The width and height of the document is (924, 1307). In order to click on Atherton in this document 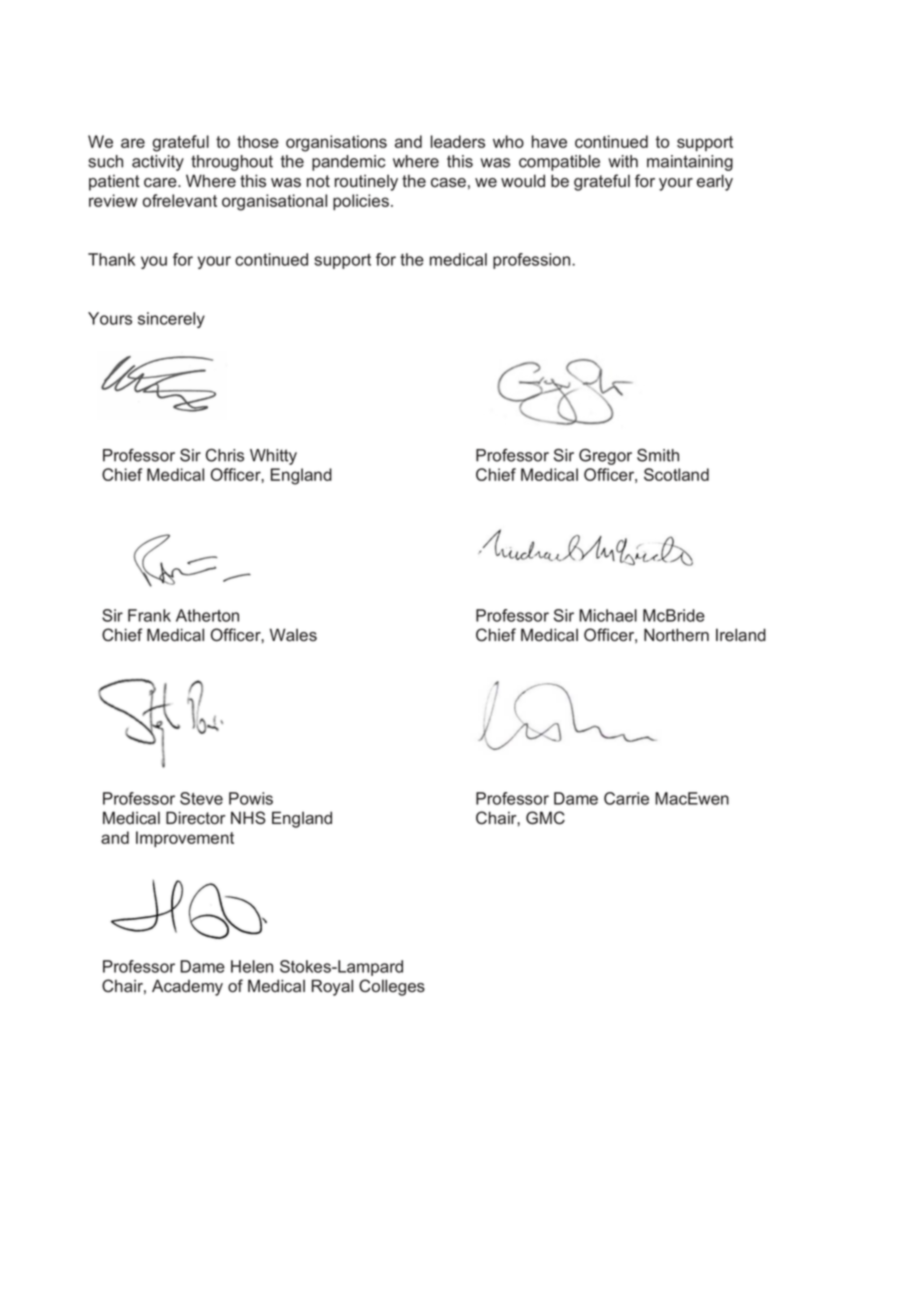, I will do `click(207, 615)`.
